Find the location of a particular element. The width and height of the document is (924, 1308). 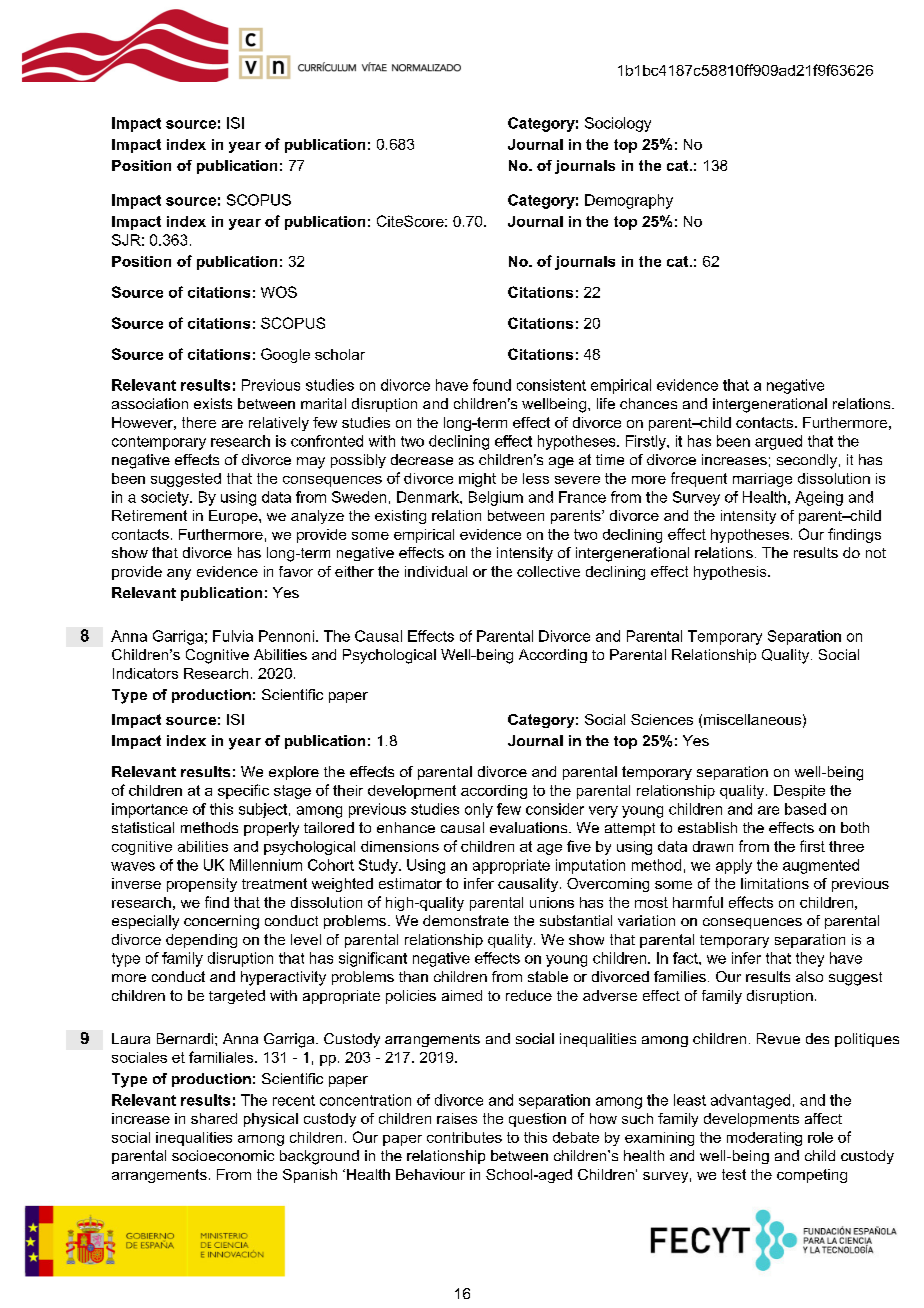

only is located at coordinates (479, 810).
